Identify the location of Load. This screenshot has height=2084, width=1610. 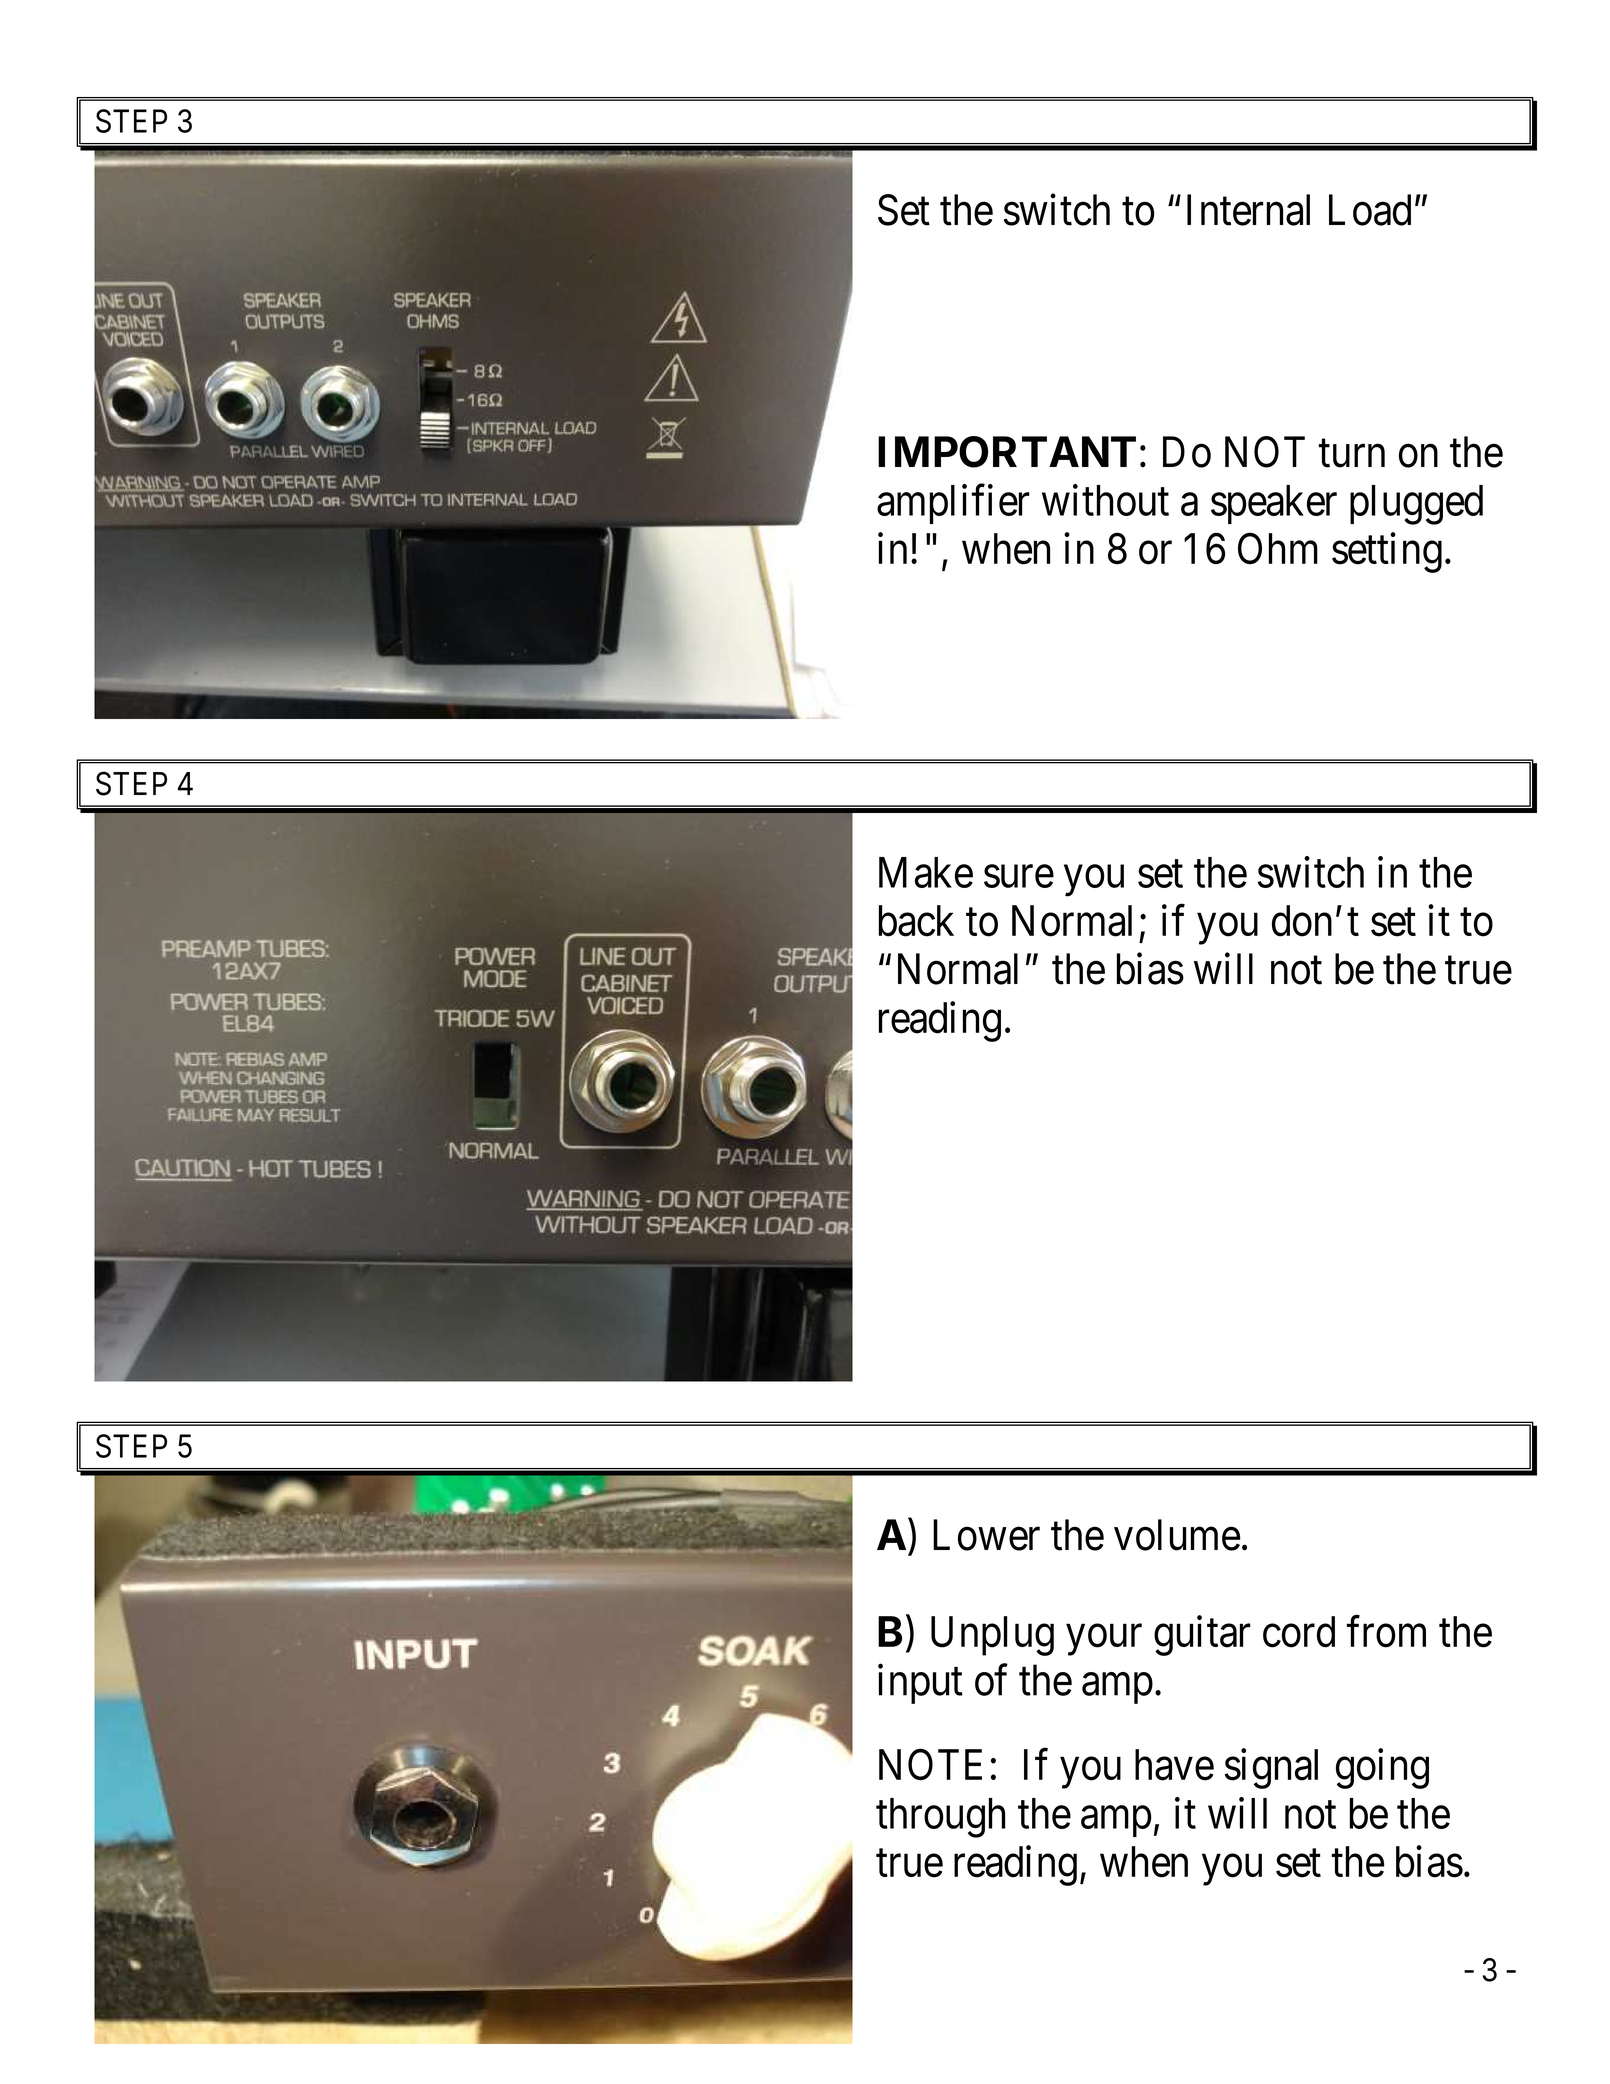
(1370, 210).
